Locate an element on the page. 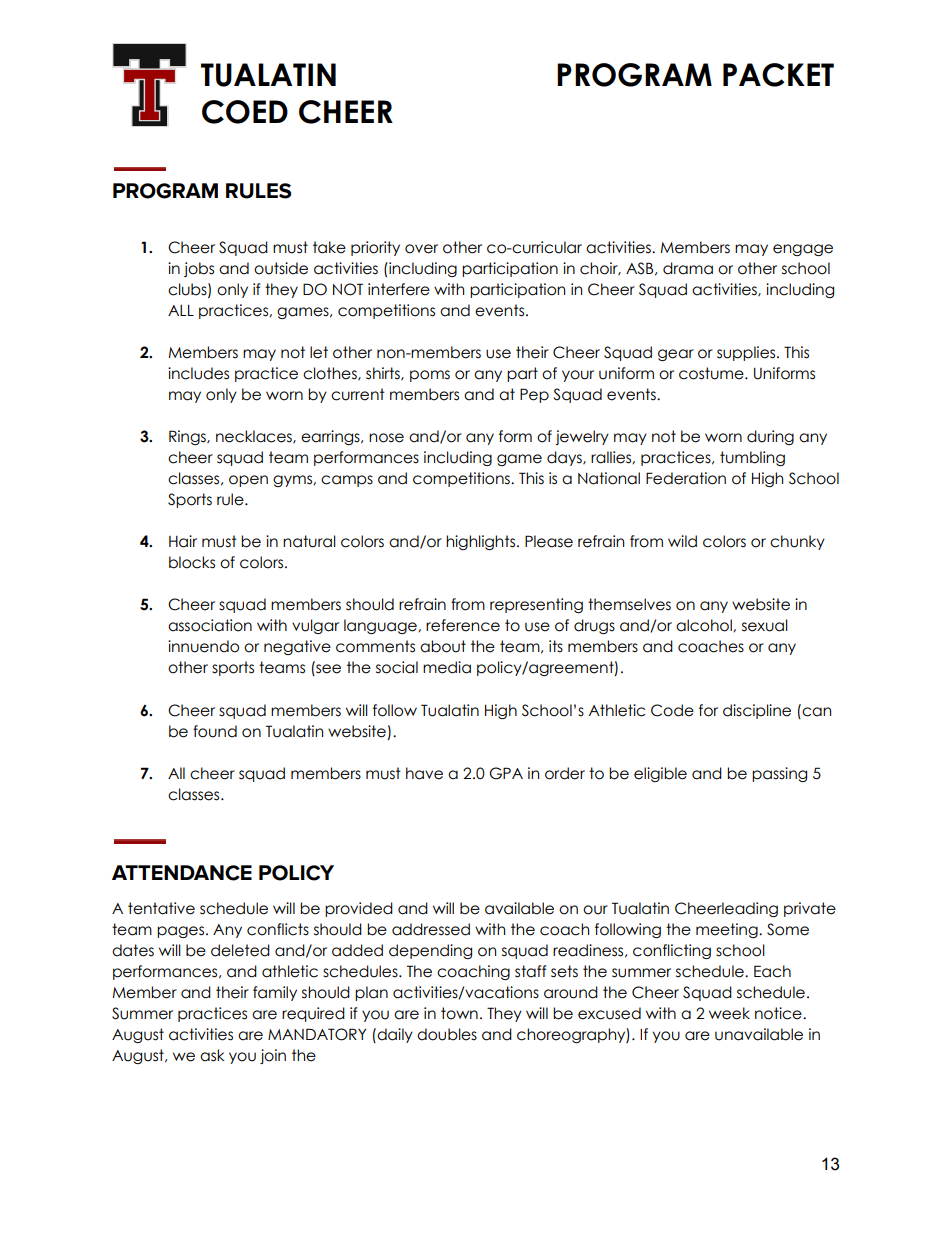 The height and width of the image is (1233, 952). wild is located at coordinates (682, 541).
